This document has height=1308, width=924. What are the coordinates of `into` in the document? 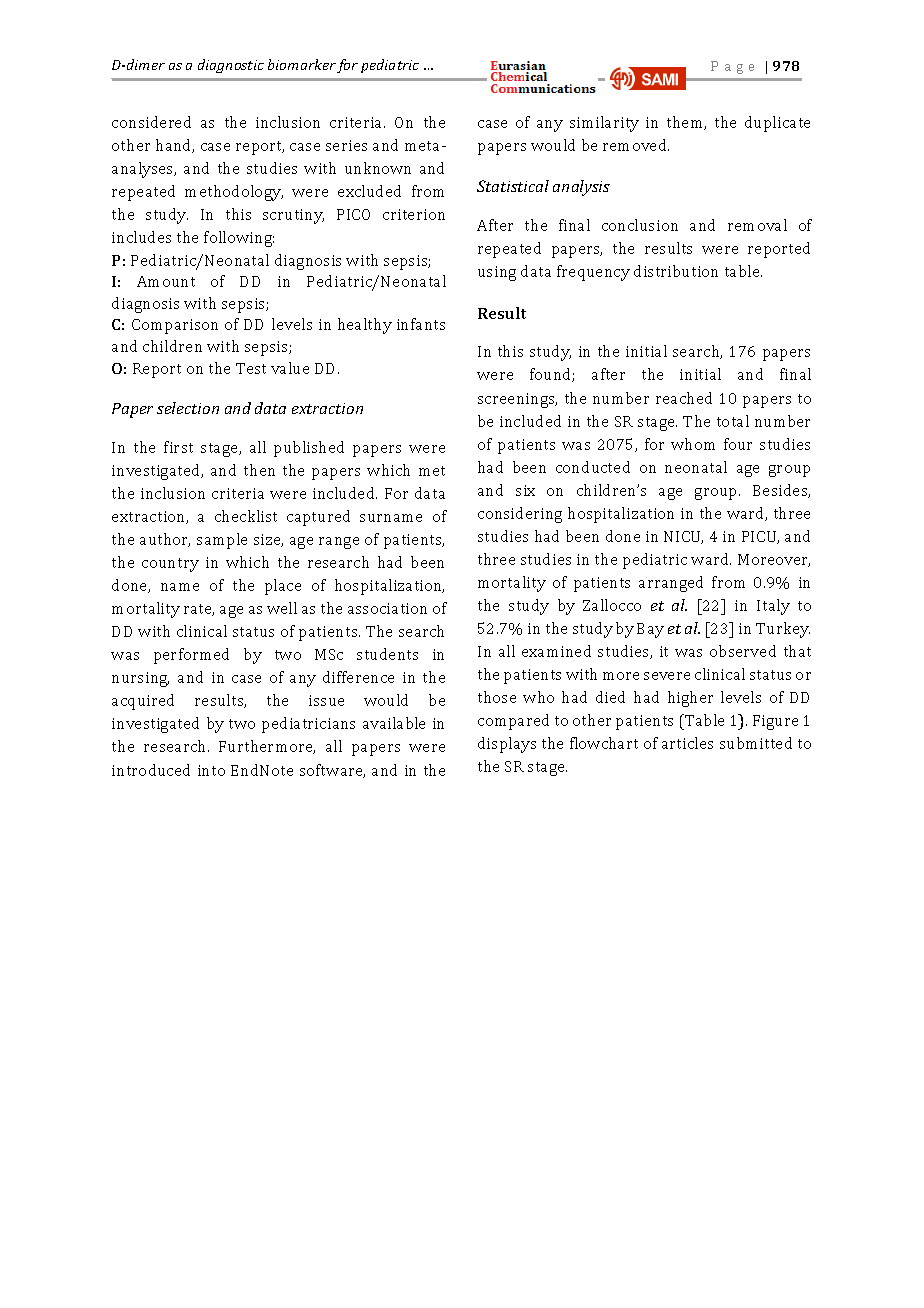 It's located at (211, 770).
